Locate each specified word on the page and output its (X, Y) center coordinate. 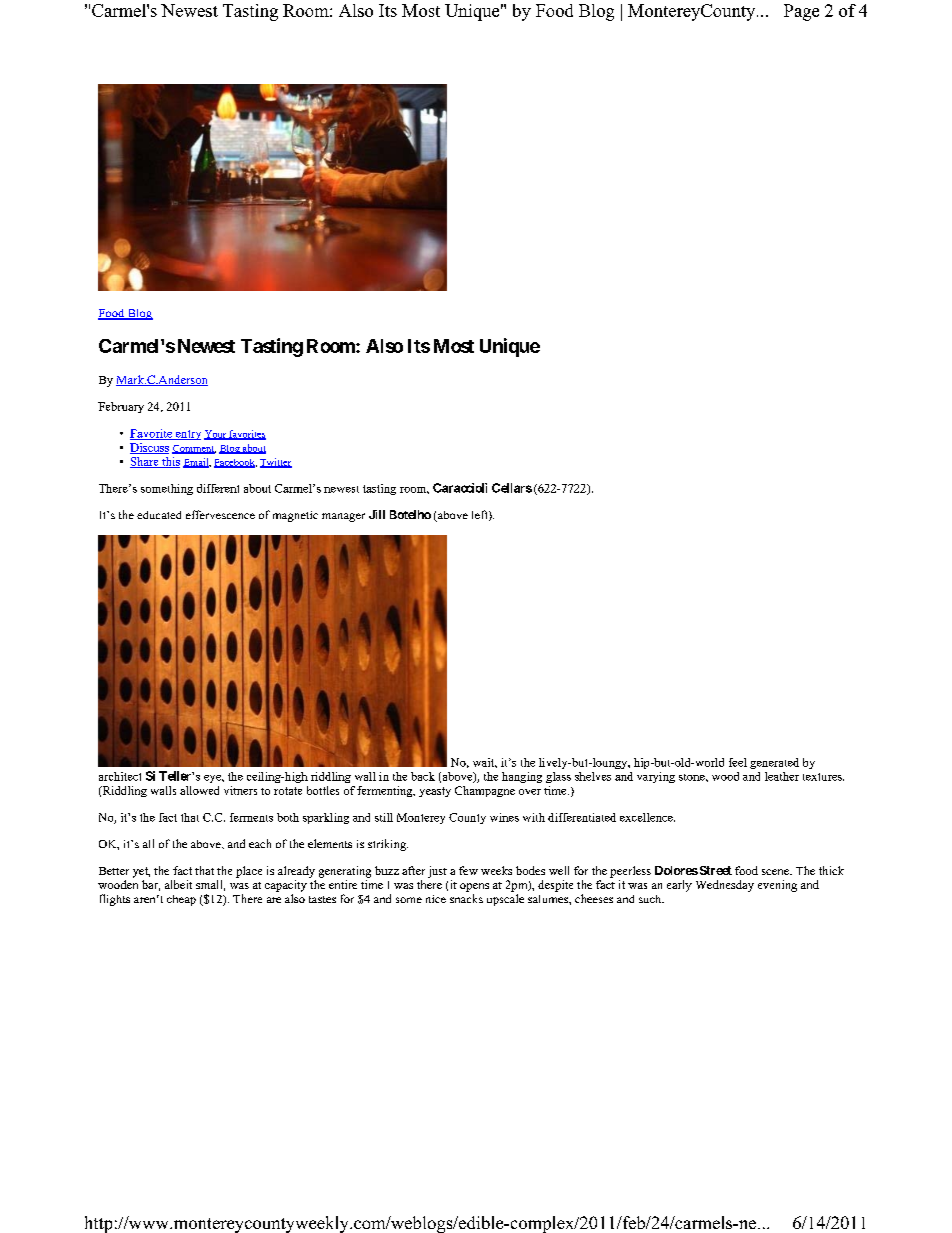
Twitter (276, 463)
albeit (178, 884)
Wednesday (725, 886)
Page (801, 12)
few (468, 870)
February (121, 407)
